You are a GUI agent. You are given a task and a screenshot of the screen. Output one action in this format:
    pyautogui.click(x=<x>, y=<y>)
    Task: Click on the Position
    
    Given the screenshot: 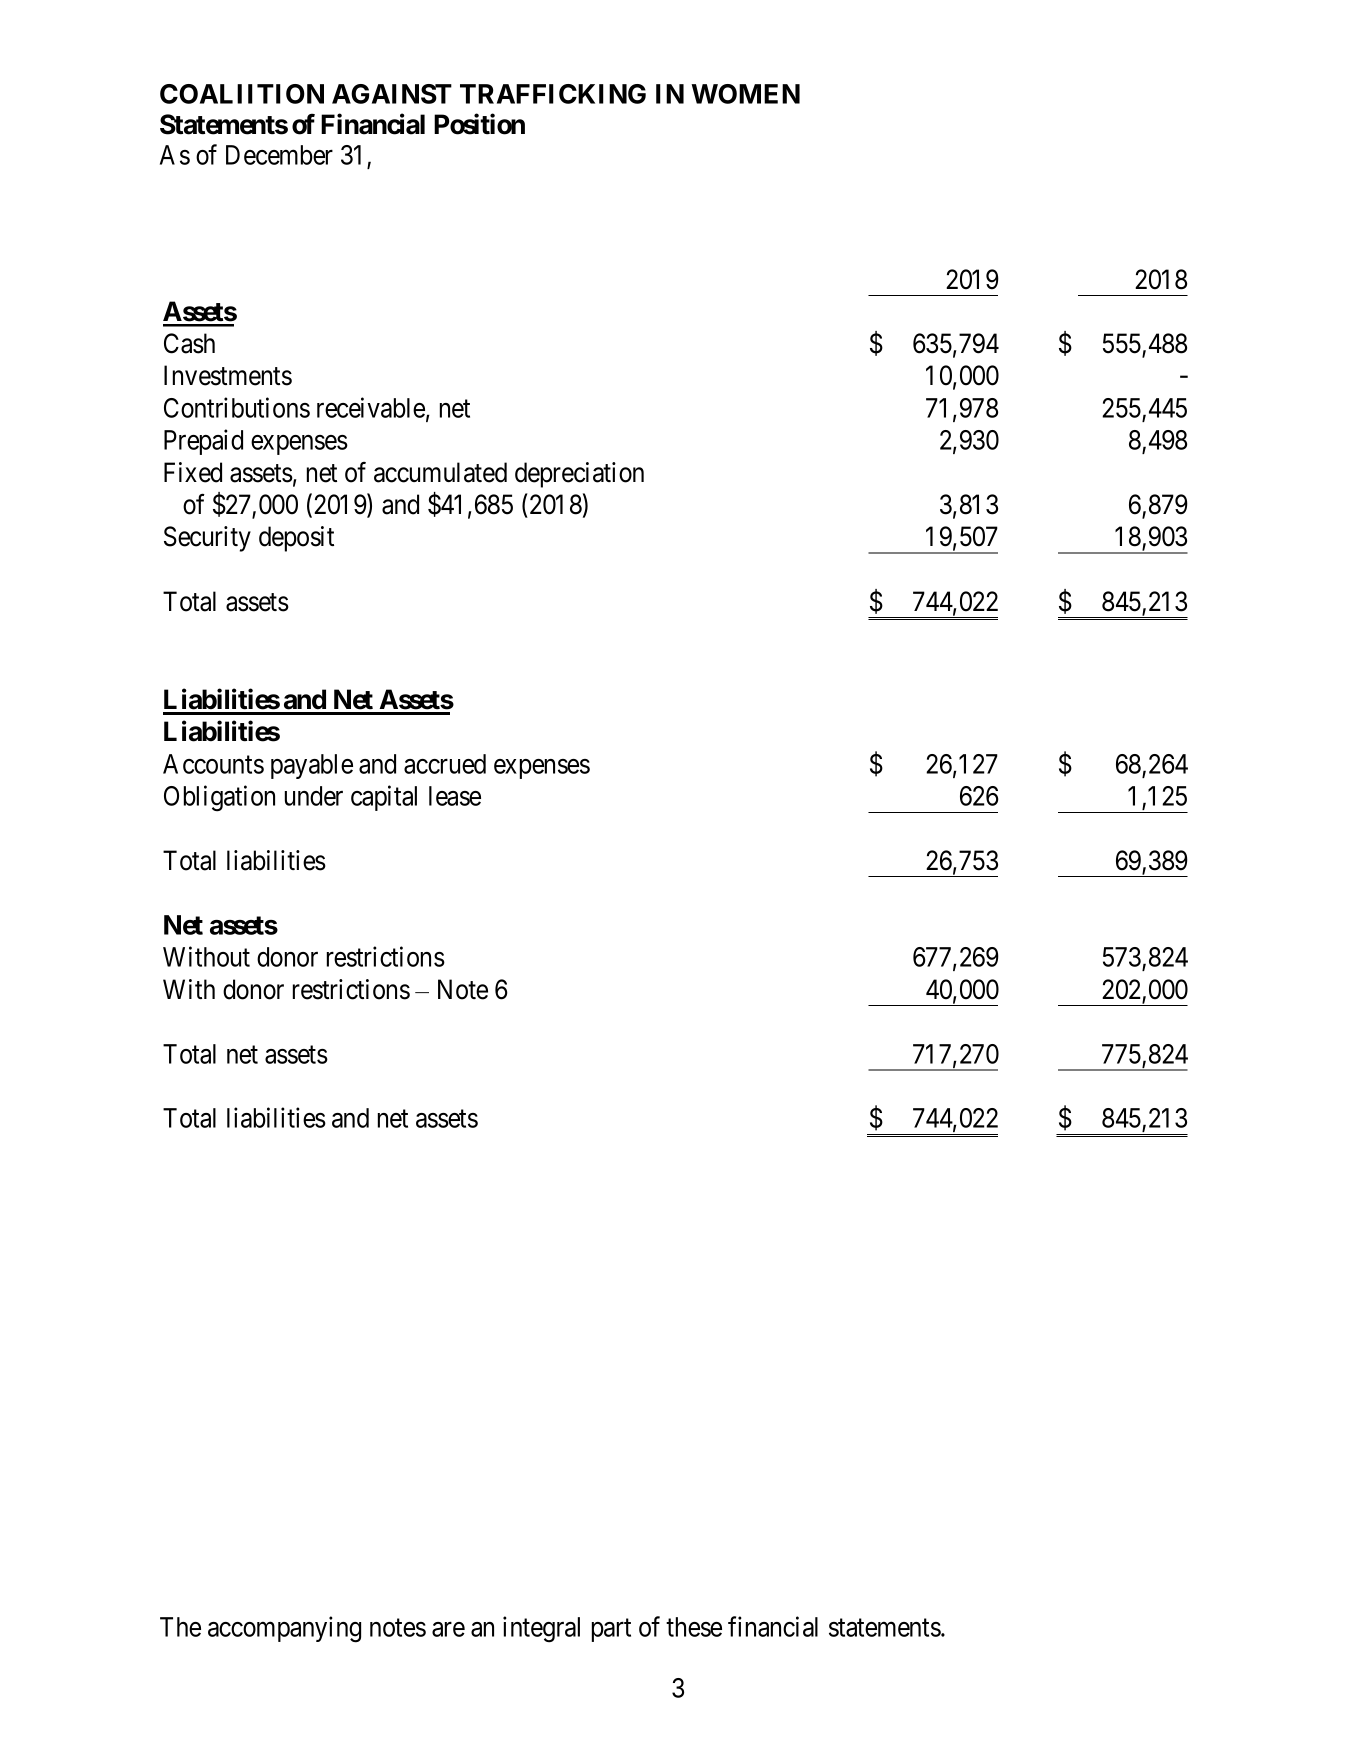 What is the action you would take?
    pyautogui.click(x=479, y=124)
